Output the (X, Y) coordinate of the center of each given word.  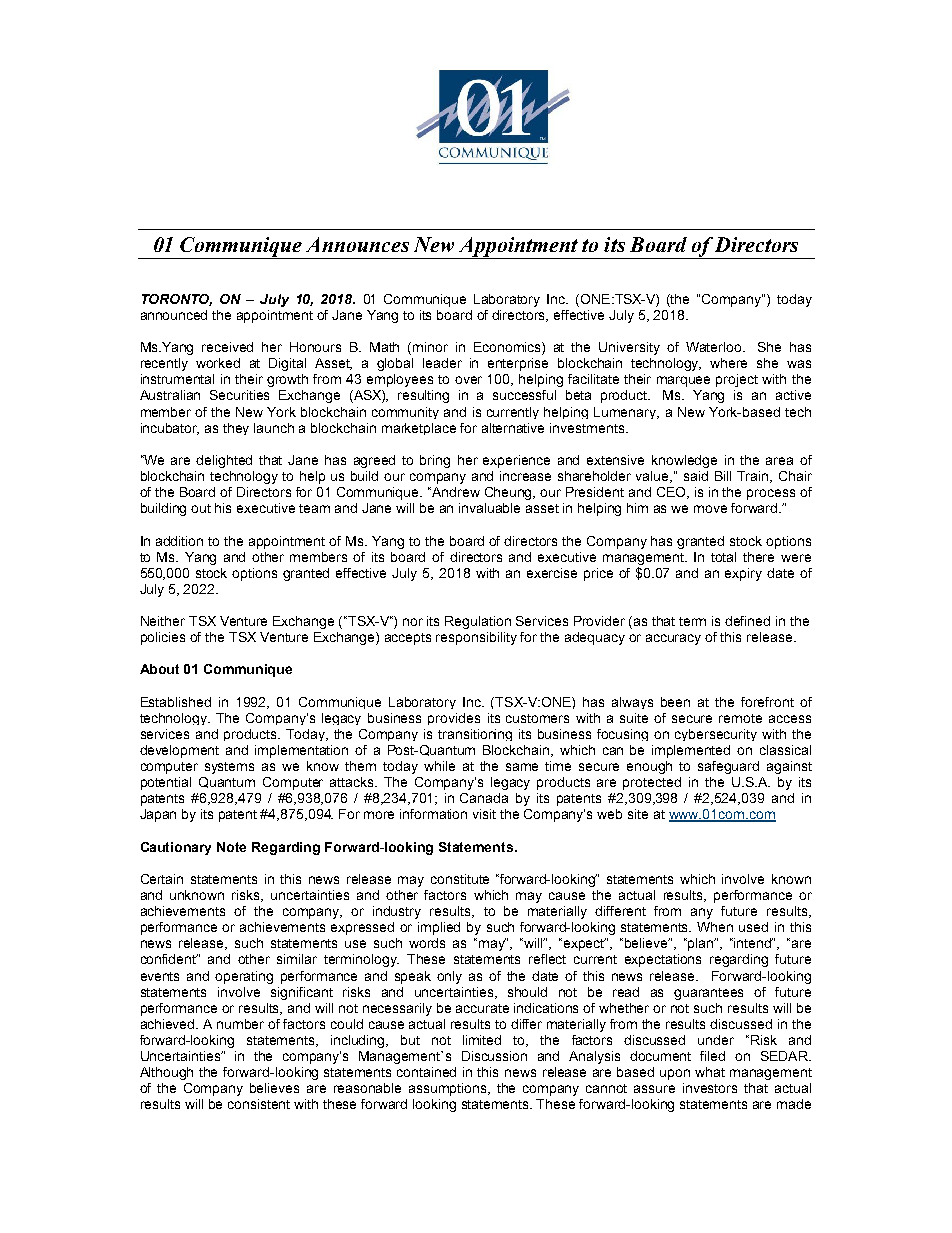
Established (176, 702)
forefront (767, 702)
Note (231, 847)
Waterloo (715, 347)
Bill (723, 476)
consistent (259, 1104)
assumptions (449, 1089)
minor (430, 347)
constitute (460, 879)
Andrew (455, 492)
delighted (224, 461)
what (710, 1072)
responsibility (476, 638)
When (715, 927)
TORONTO (177, 300)
